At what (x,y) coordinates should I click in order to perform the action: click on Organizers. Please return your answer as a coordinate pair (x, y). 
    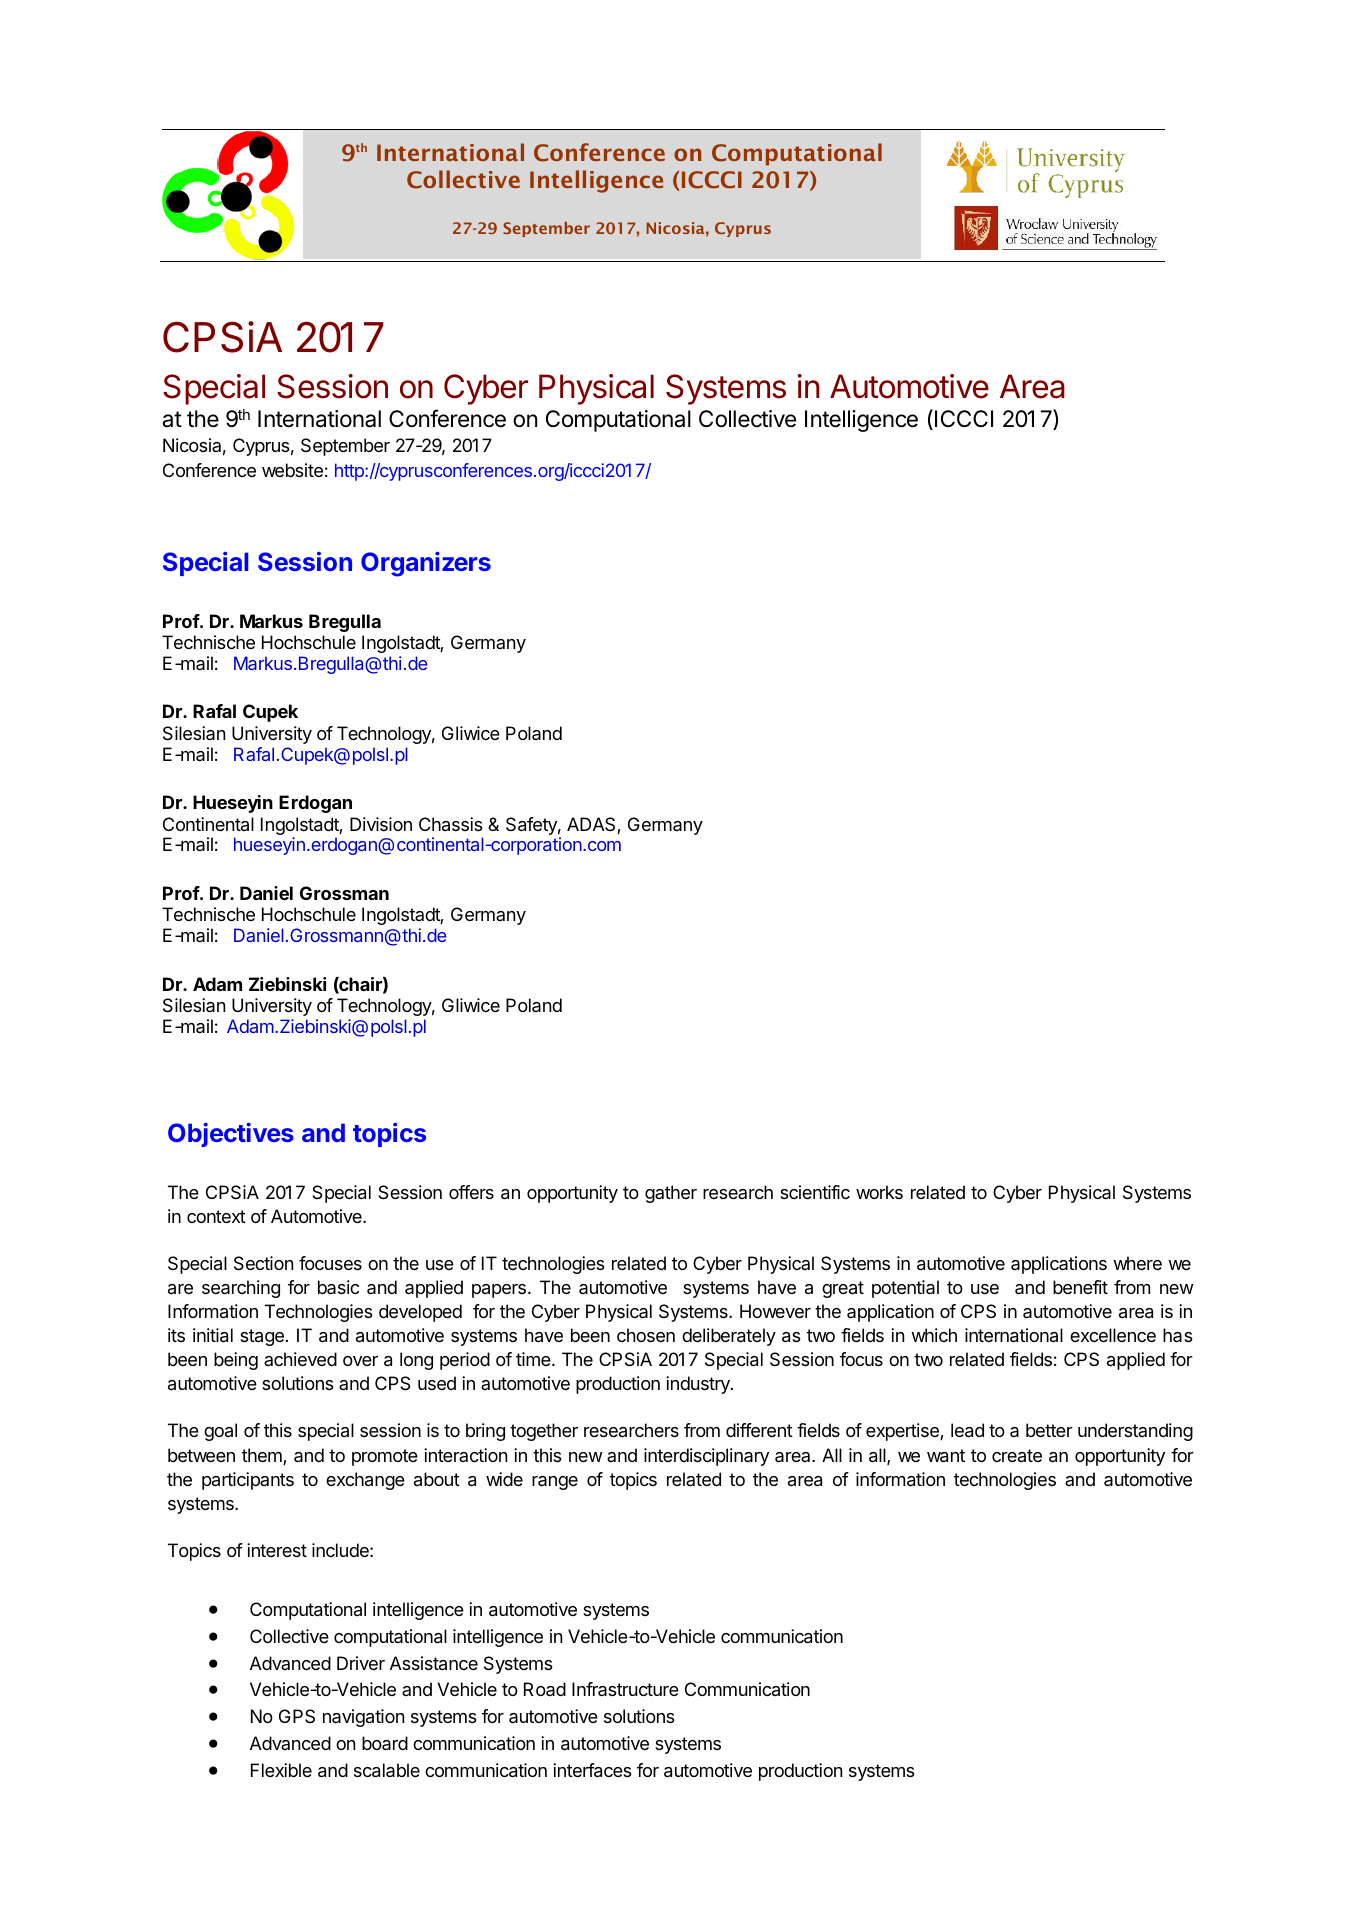
    Looking at the image, I should click on (426, 564).
